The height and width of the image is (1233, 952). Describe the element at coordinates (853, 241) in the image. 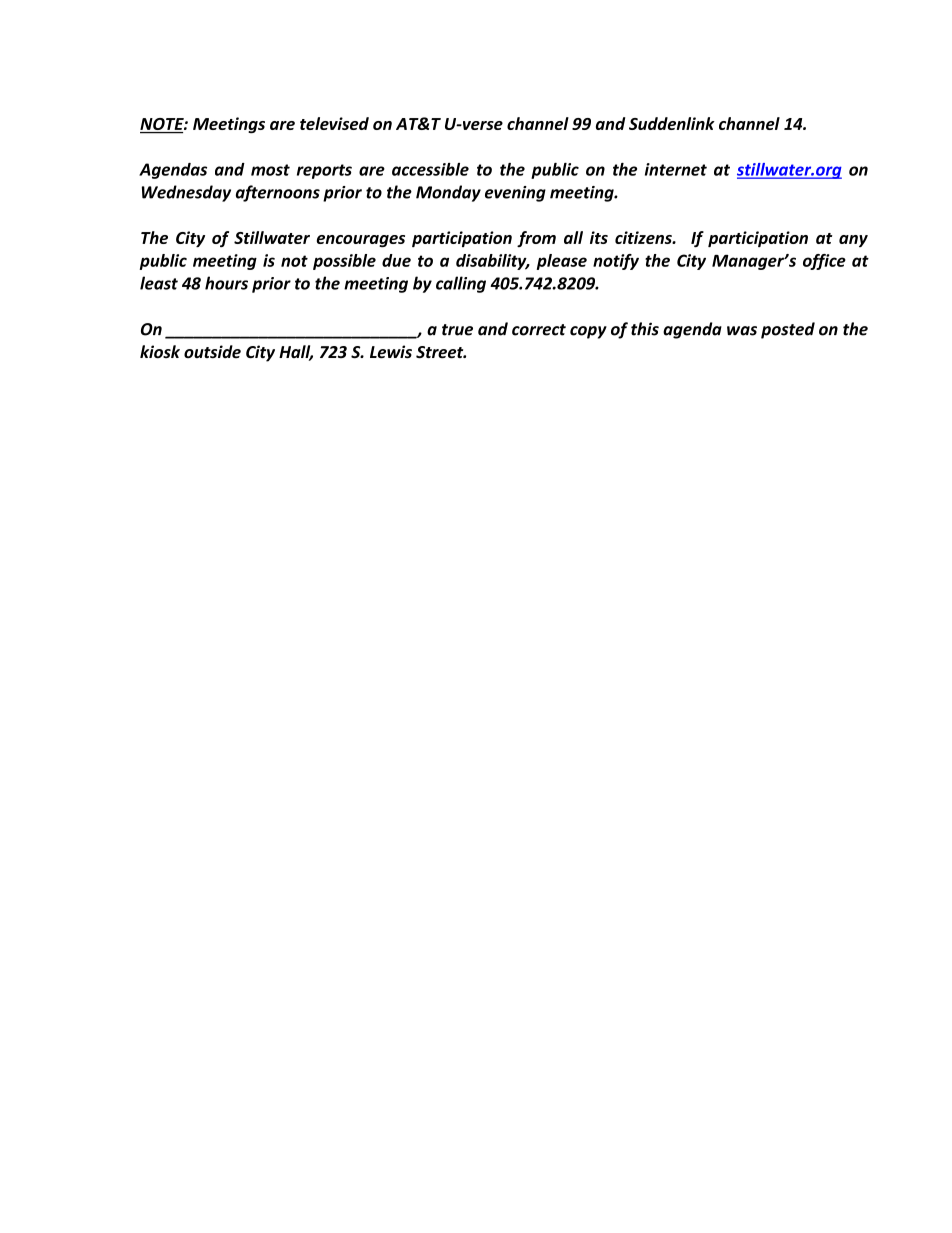

I see `any` at that location.
